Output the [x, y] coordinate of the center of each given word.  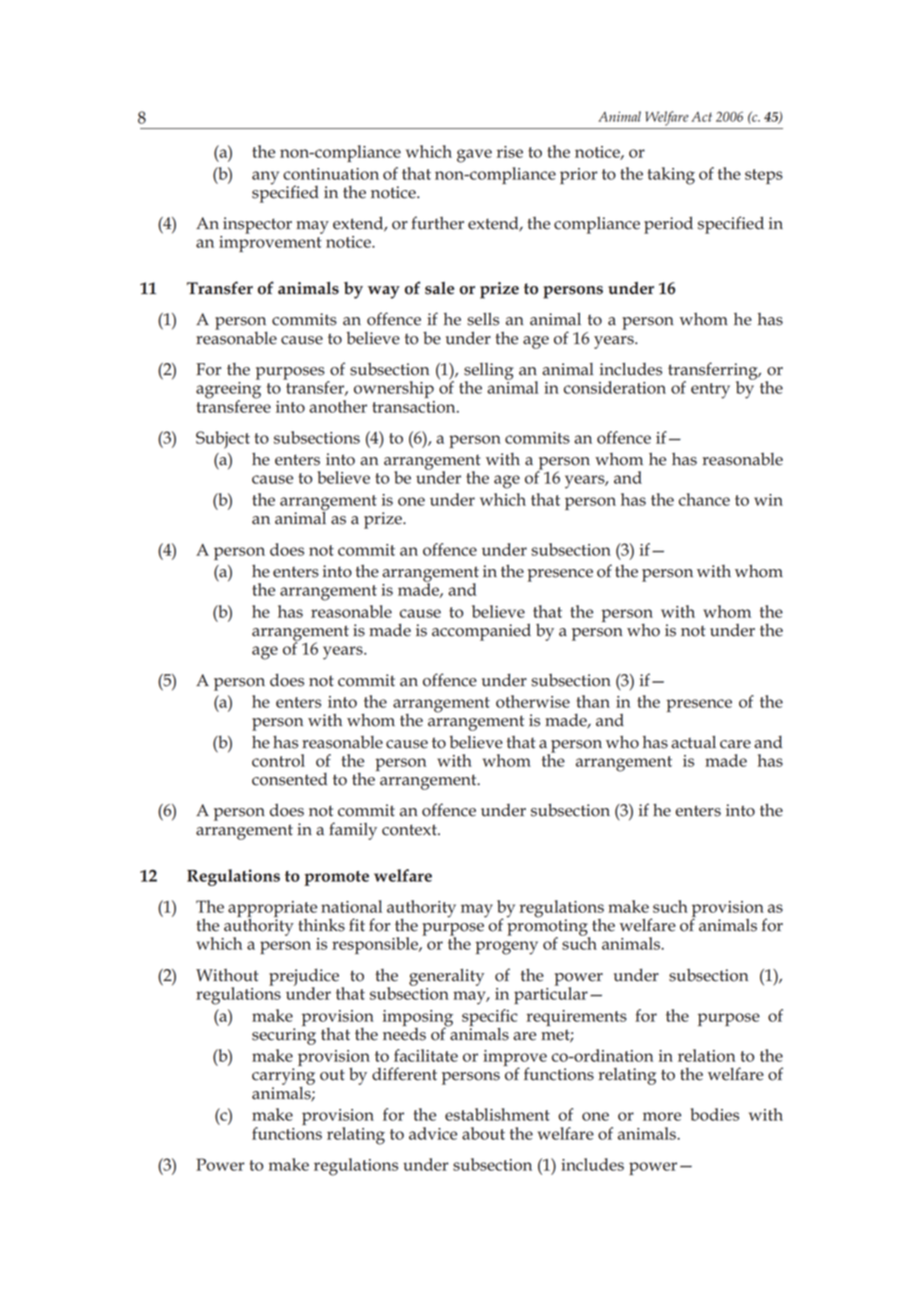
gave [474, 156]
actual [693, 742]
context [410, 830]
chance [704, 499]
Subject [223, 440]
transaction [415, 407]
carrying [283, 1076]
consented [289, 779]
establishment [497, 1114]
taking [671, 176]
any [265, 178]
